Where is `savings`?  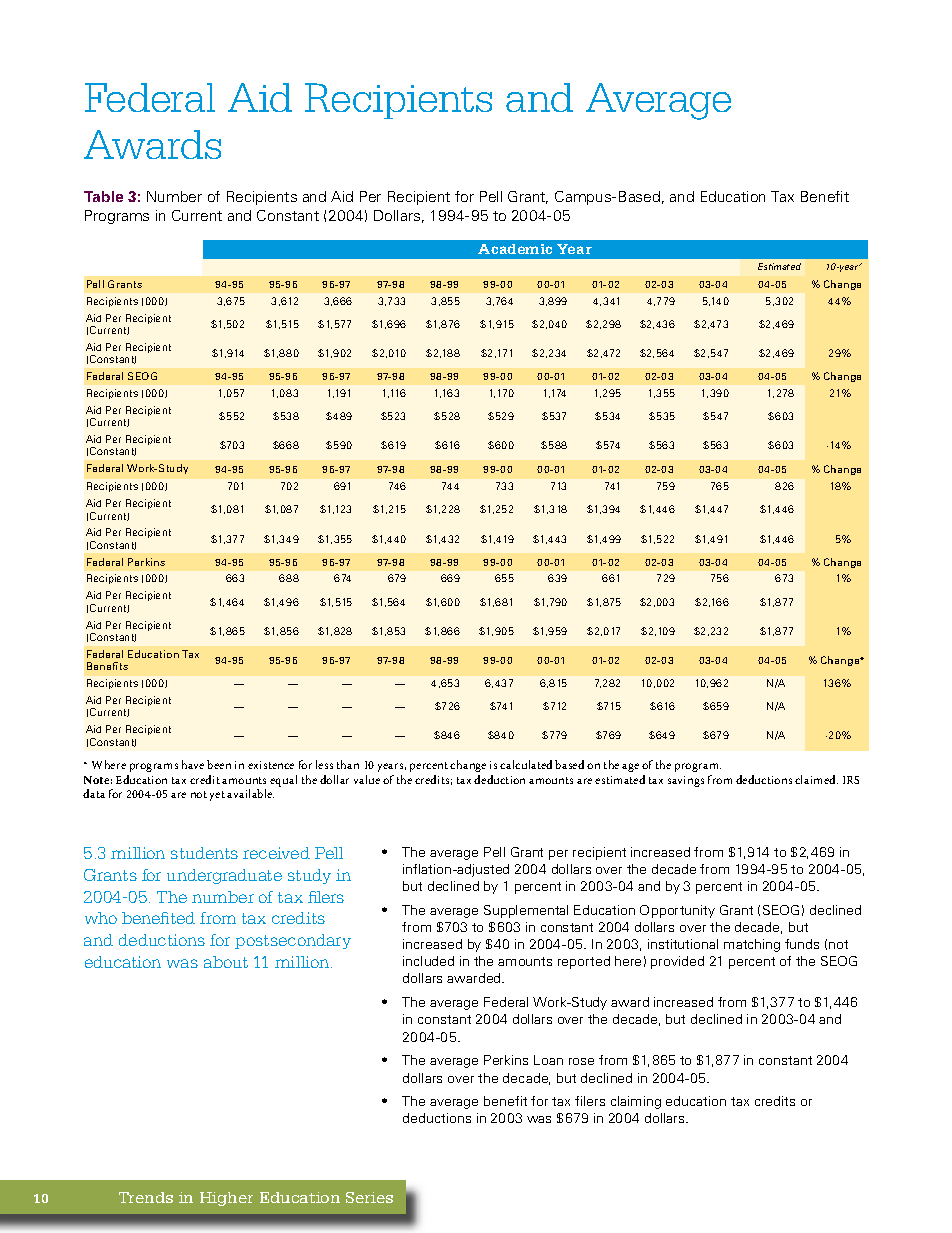
savings is located at coordinates (686, 781).
